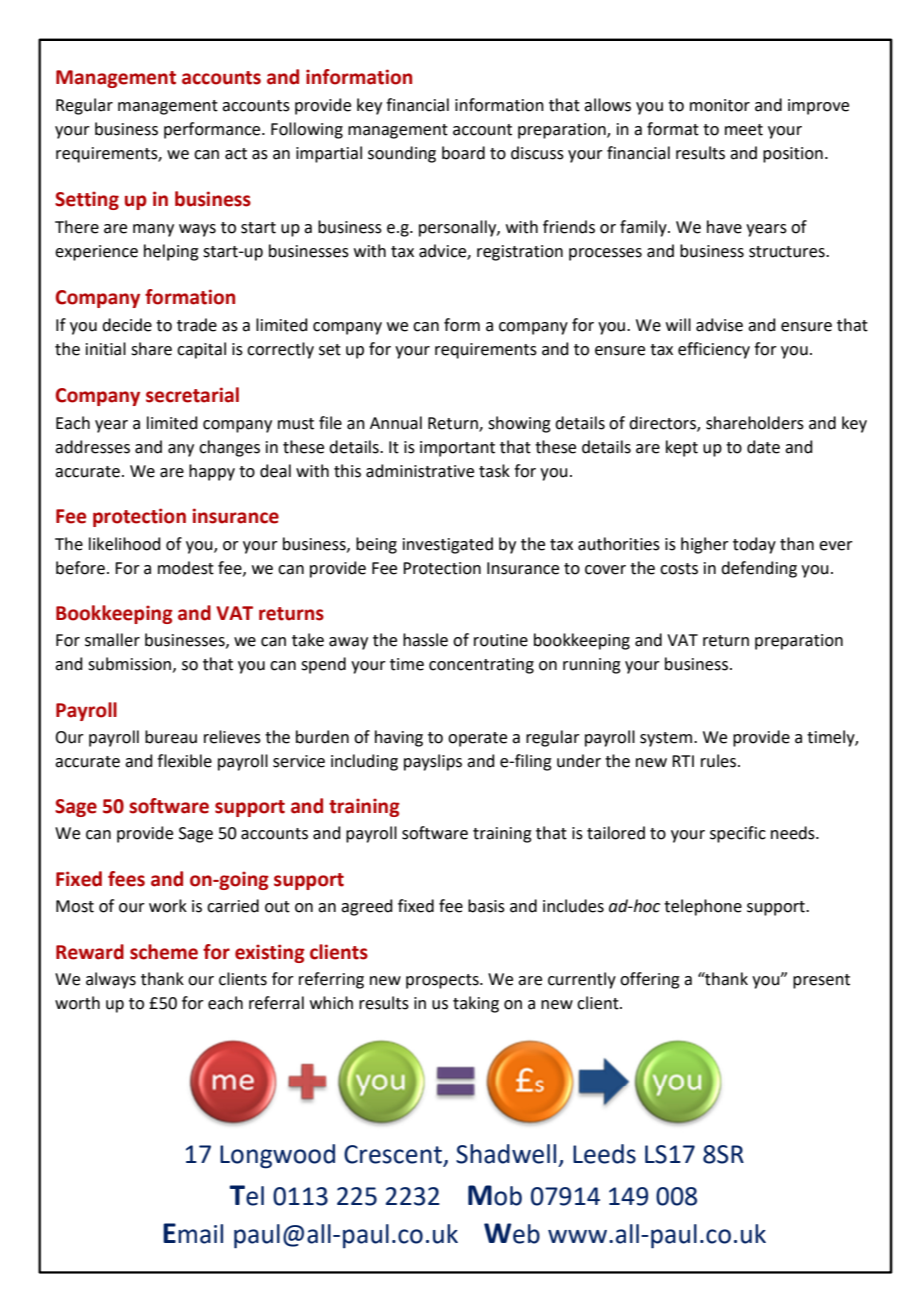 The width and height of the page is (924, 1308). What do you see at coordinates (236, 154) in the page?
I see `act` at bounding box center [236, 154].
